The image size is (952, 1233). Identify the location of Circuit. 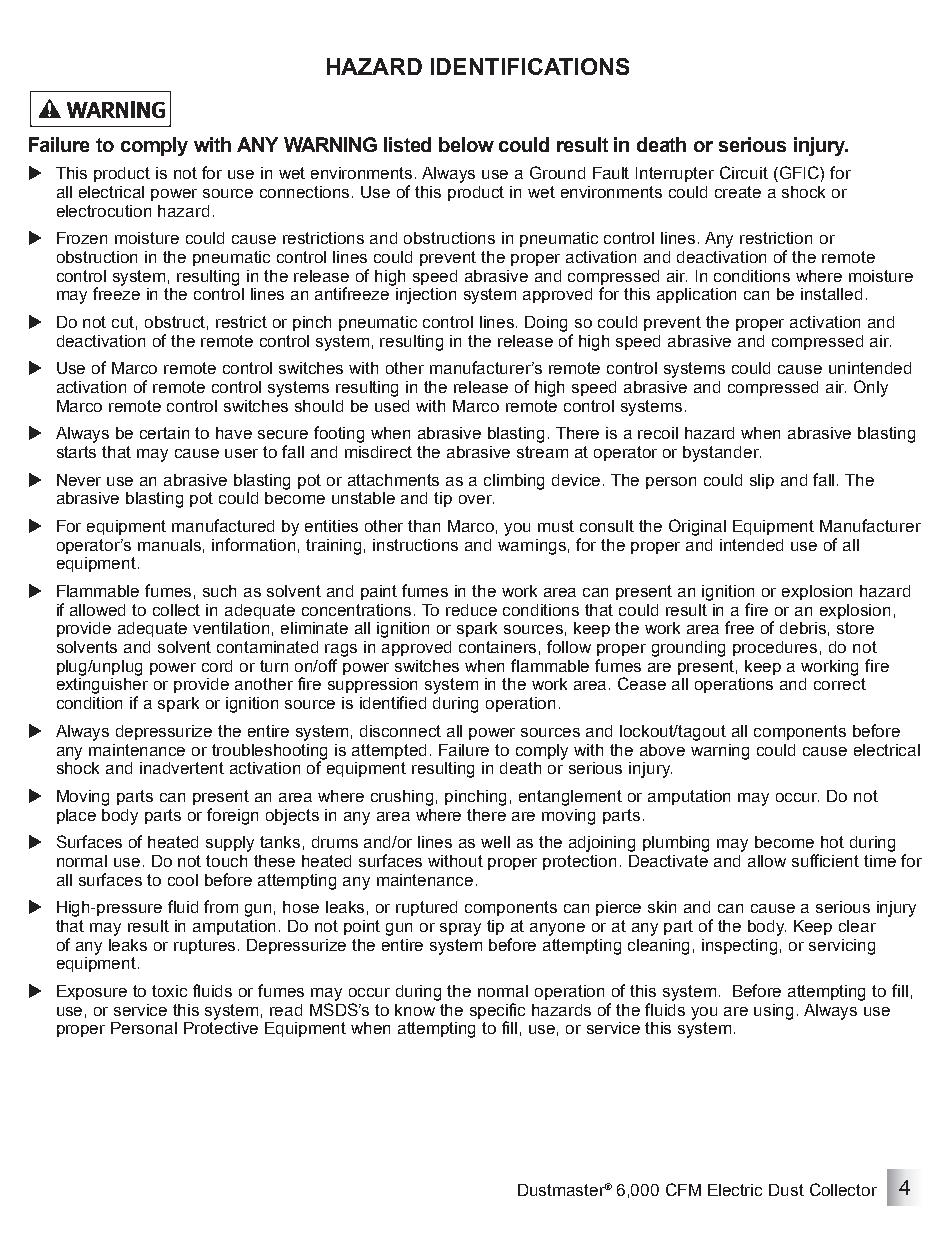
(744, 172).
